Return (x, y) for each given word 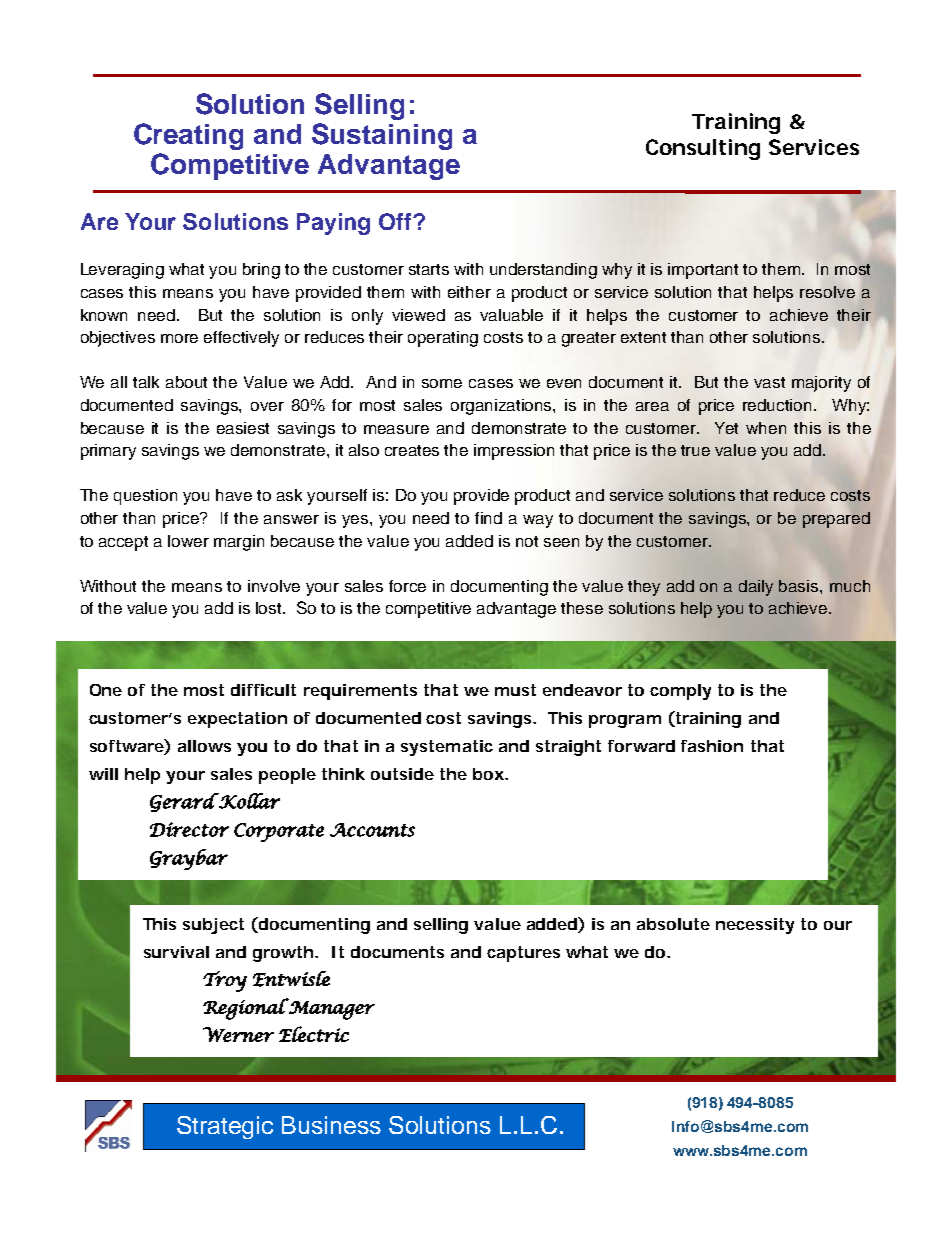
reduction (779, 405)
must (515, 690)
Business (331, 1125)
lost (270, 608)
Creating (188, 136)
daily (756, 588)
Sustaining (382, 136)
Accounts (372, 830)
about (186, 382)
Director (189, 829)
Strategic (225, 1127)
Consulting (703, 149)
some (442, 383)
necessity (755, 926)
